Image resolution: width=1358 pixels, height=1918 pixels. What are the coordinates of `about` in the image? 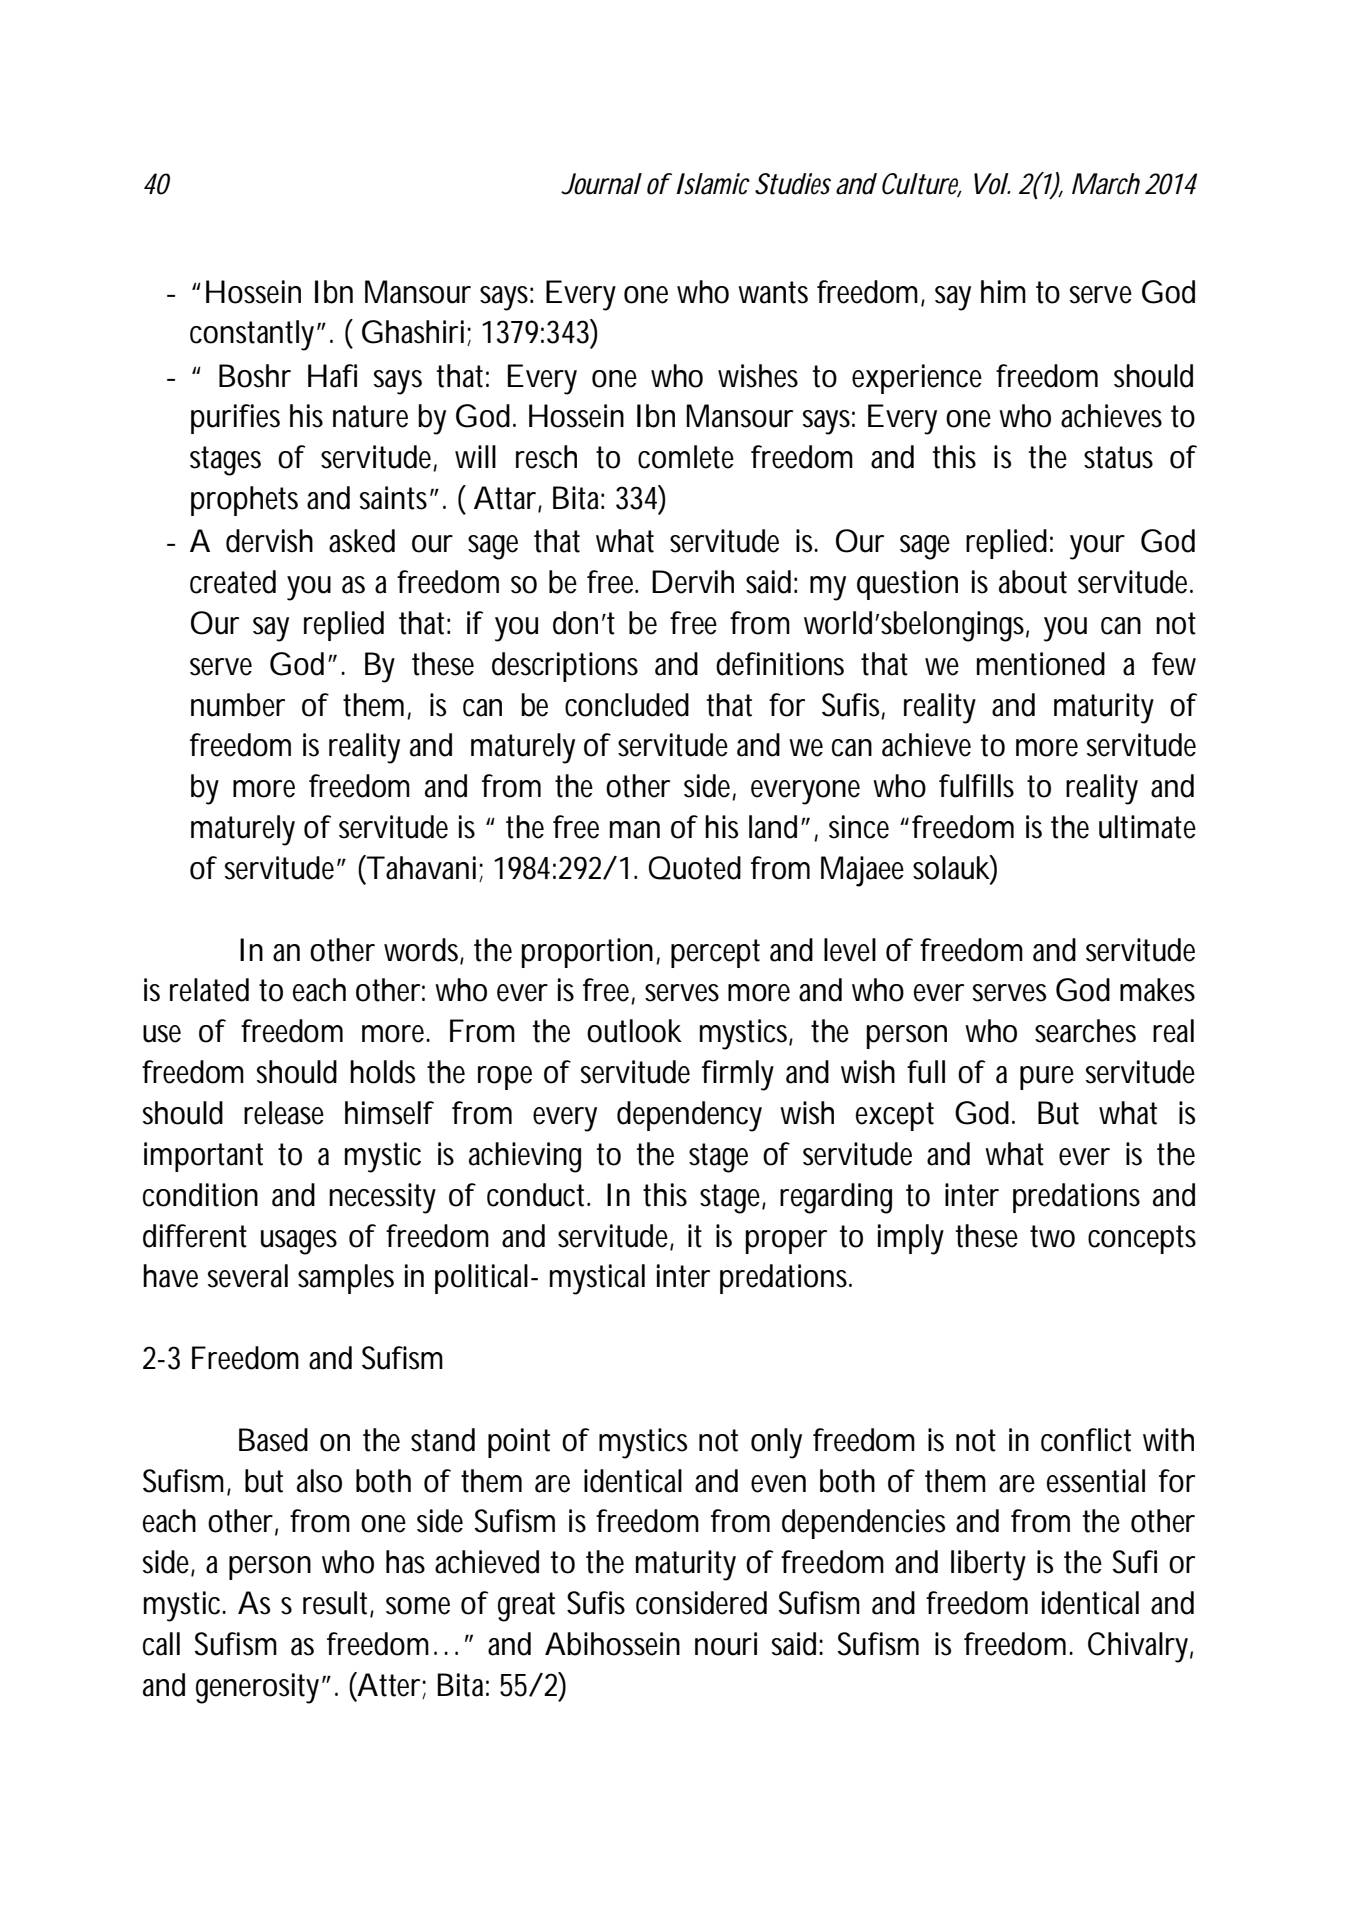 It's located at (1033, 582).
